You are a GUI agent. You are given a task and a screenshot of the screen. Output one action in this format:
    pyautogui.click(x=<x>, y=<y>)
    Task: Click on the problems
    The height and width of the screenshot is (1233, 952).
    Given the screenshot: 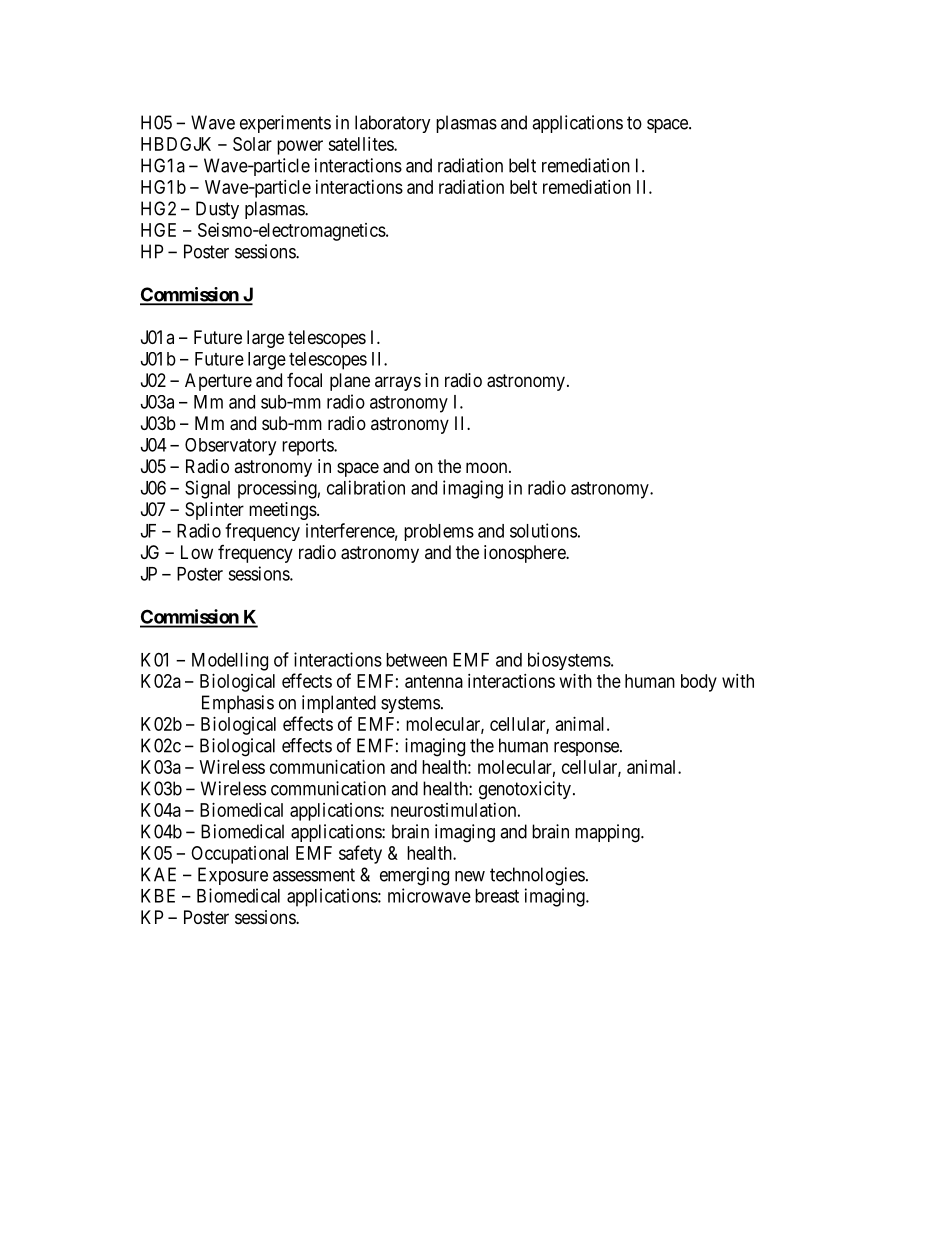 What is the action you would take?
    pyautogui.click(x=439, y=532)
